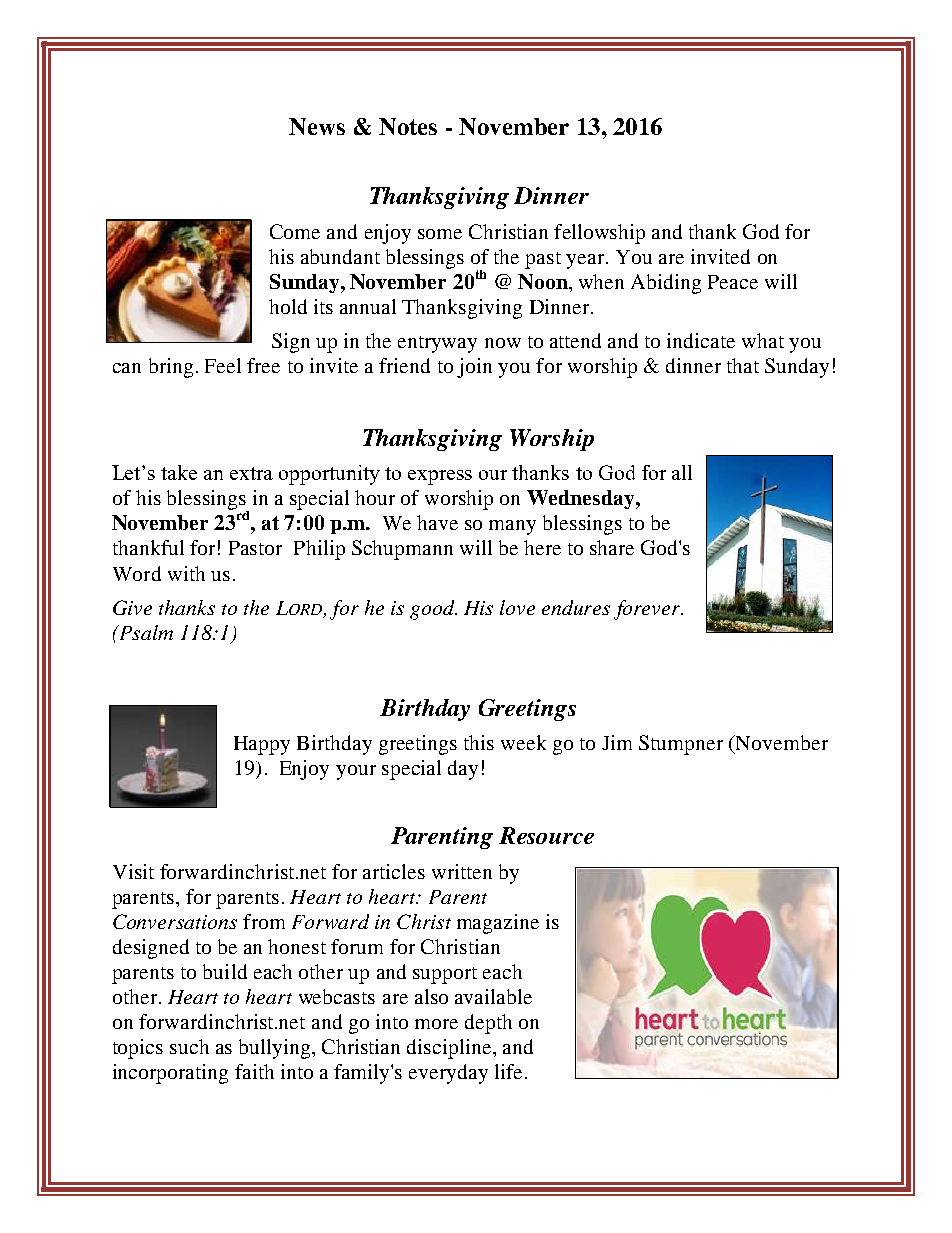  What do you see at coordinates (408, 126) in the page?
I see `Notes` at bounding box center [408, 126].
